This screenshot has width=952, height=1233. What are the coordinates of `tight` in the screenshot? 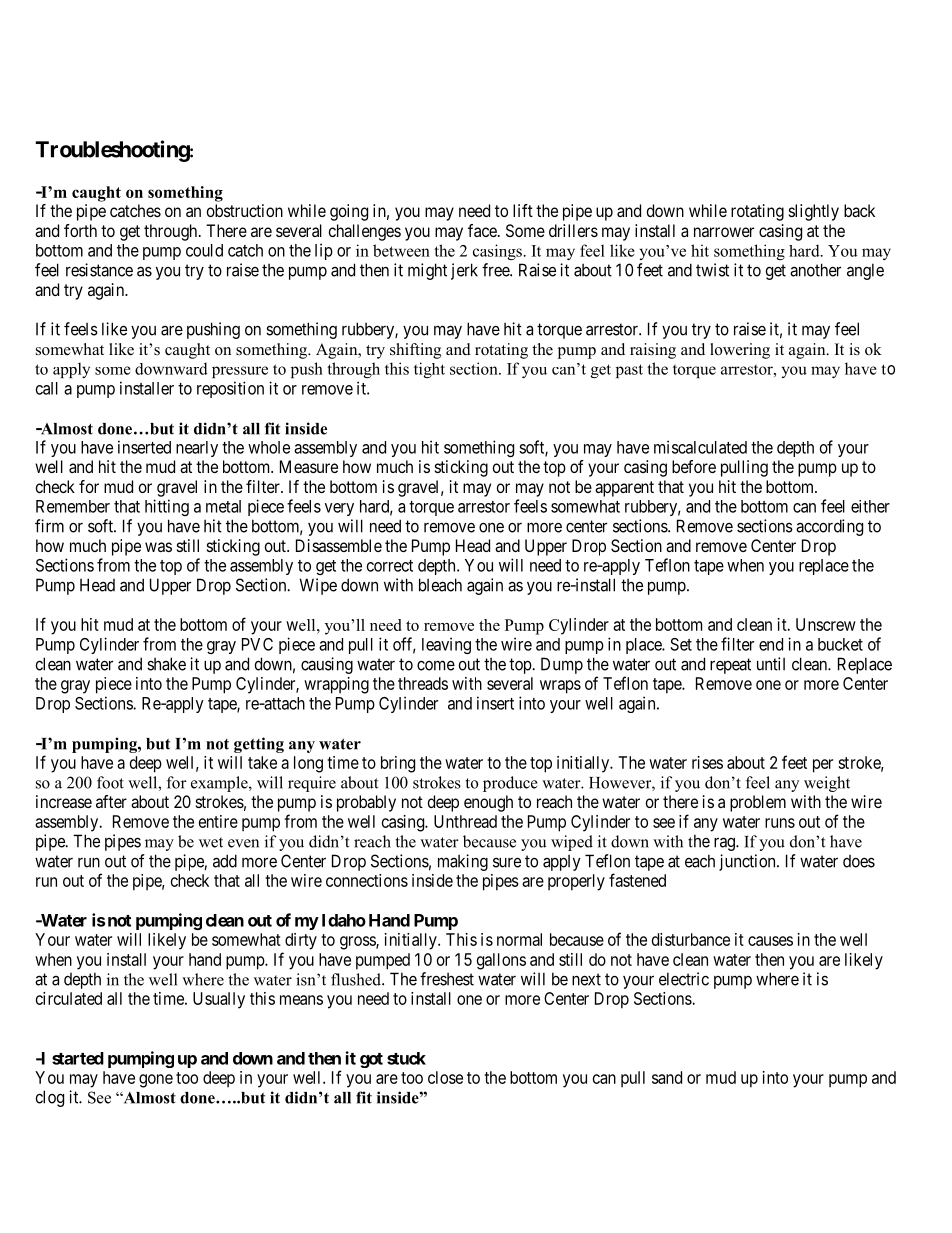 It's located at (429, 370).
